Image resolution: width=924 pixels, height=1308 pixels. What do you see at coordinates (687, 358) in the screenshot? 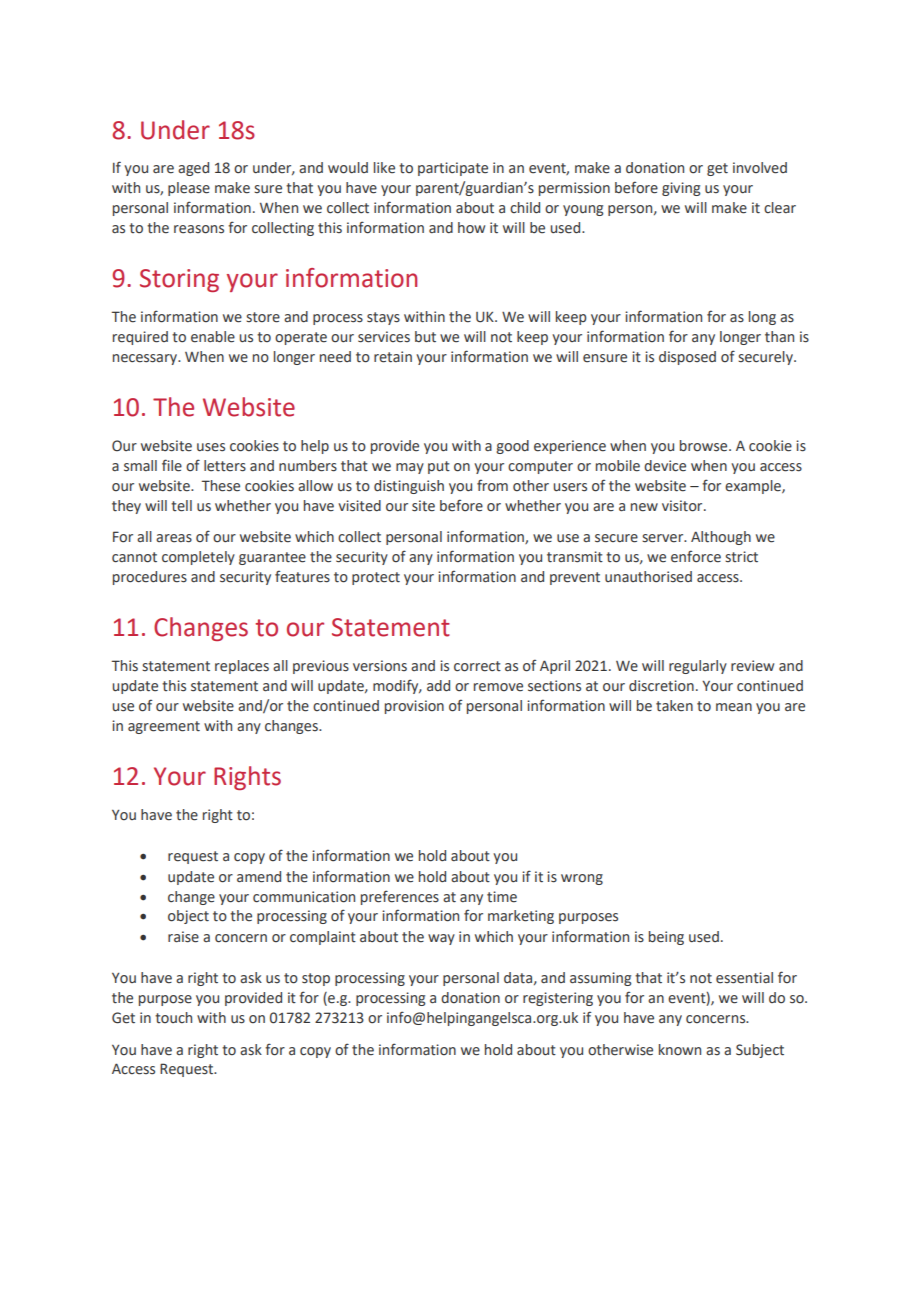
I see `disposed` at bounding box center [687, 358].
